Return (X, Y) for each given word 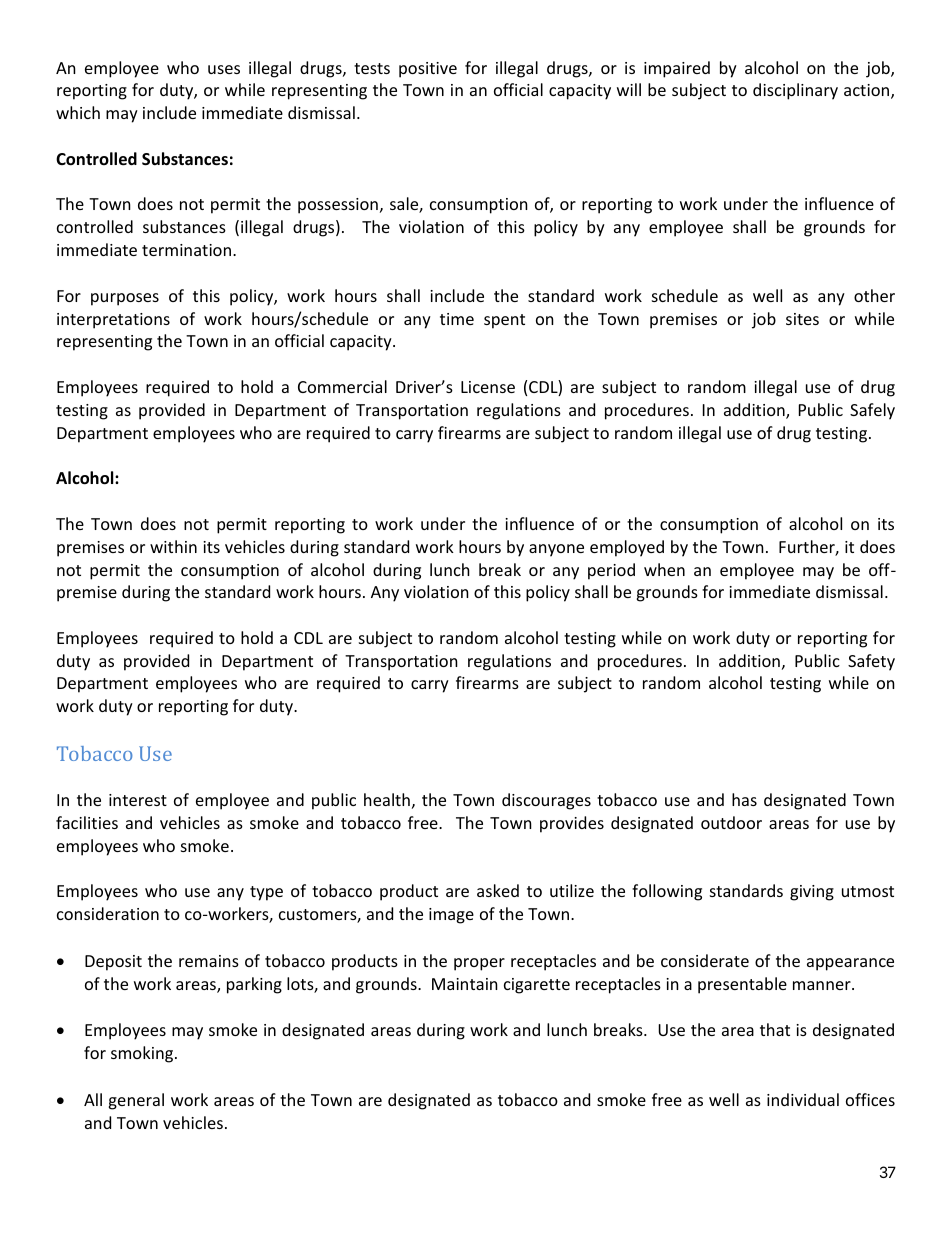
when (664, 569)
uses (224, 69)
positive (428, 70)
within (173, 546)
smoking (143, 1054)
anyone (556, 550)
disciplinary (795, 91)
